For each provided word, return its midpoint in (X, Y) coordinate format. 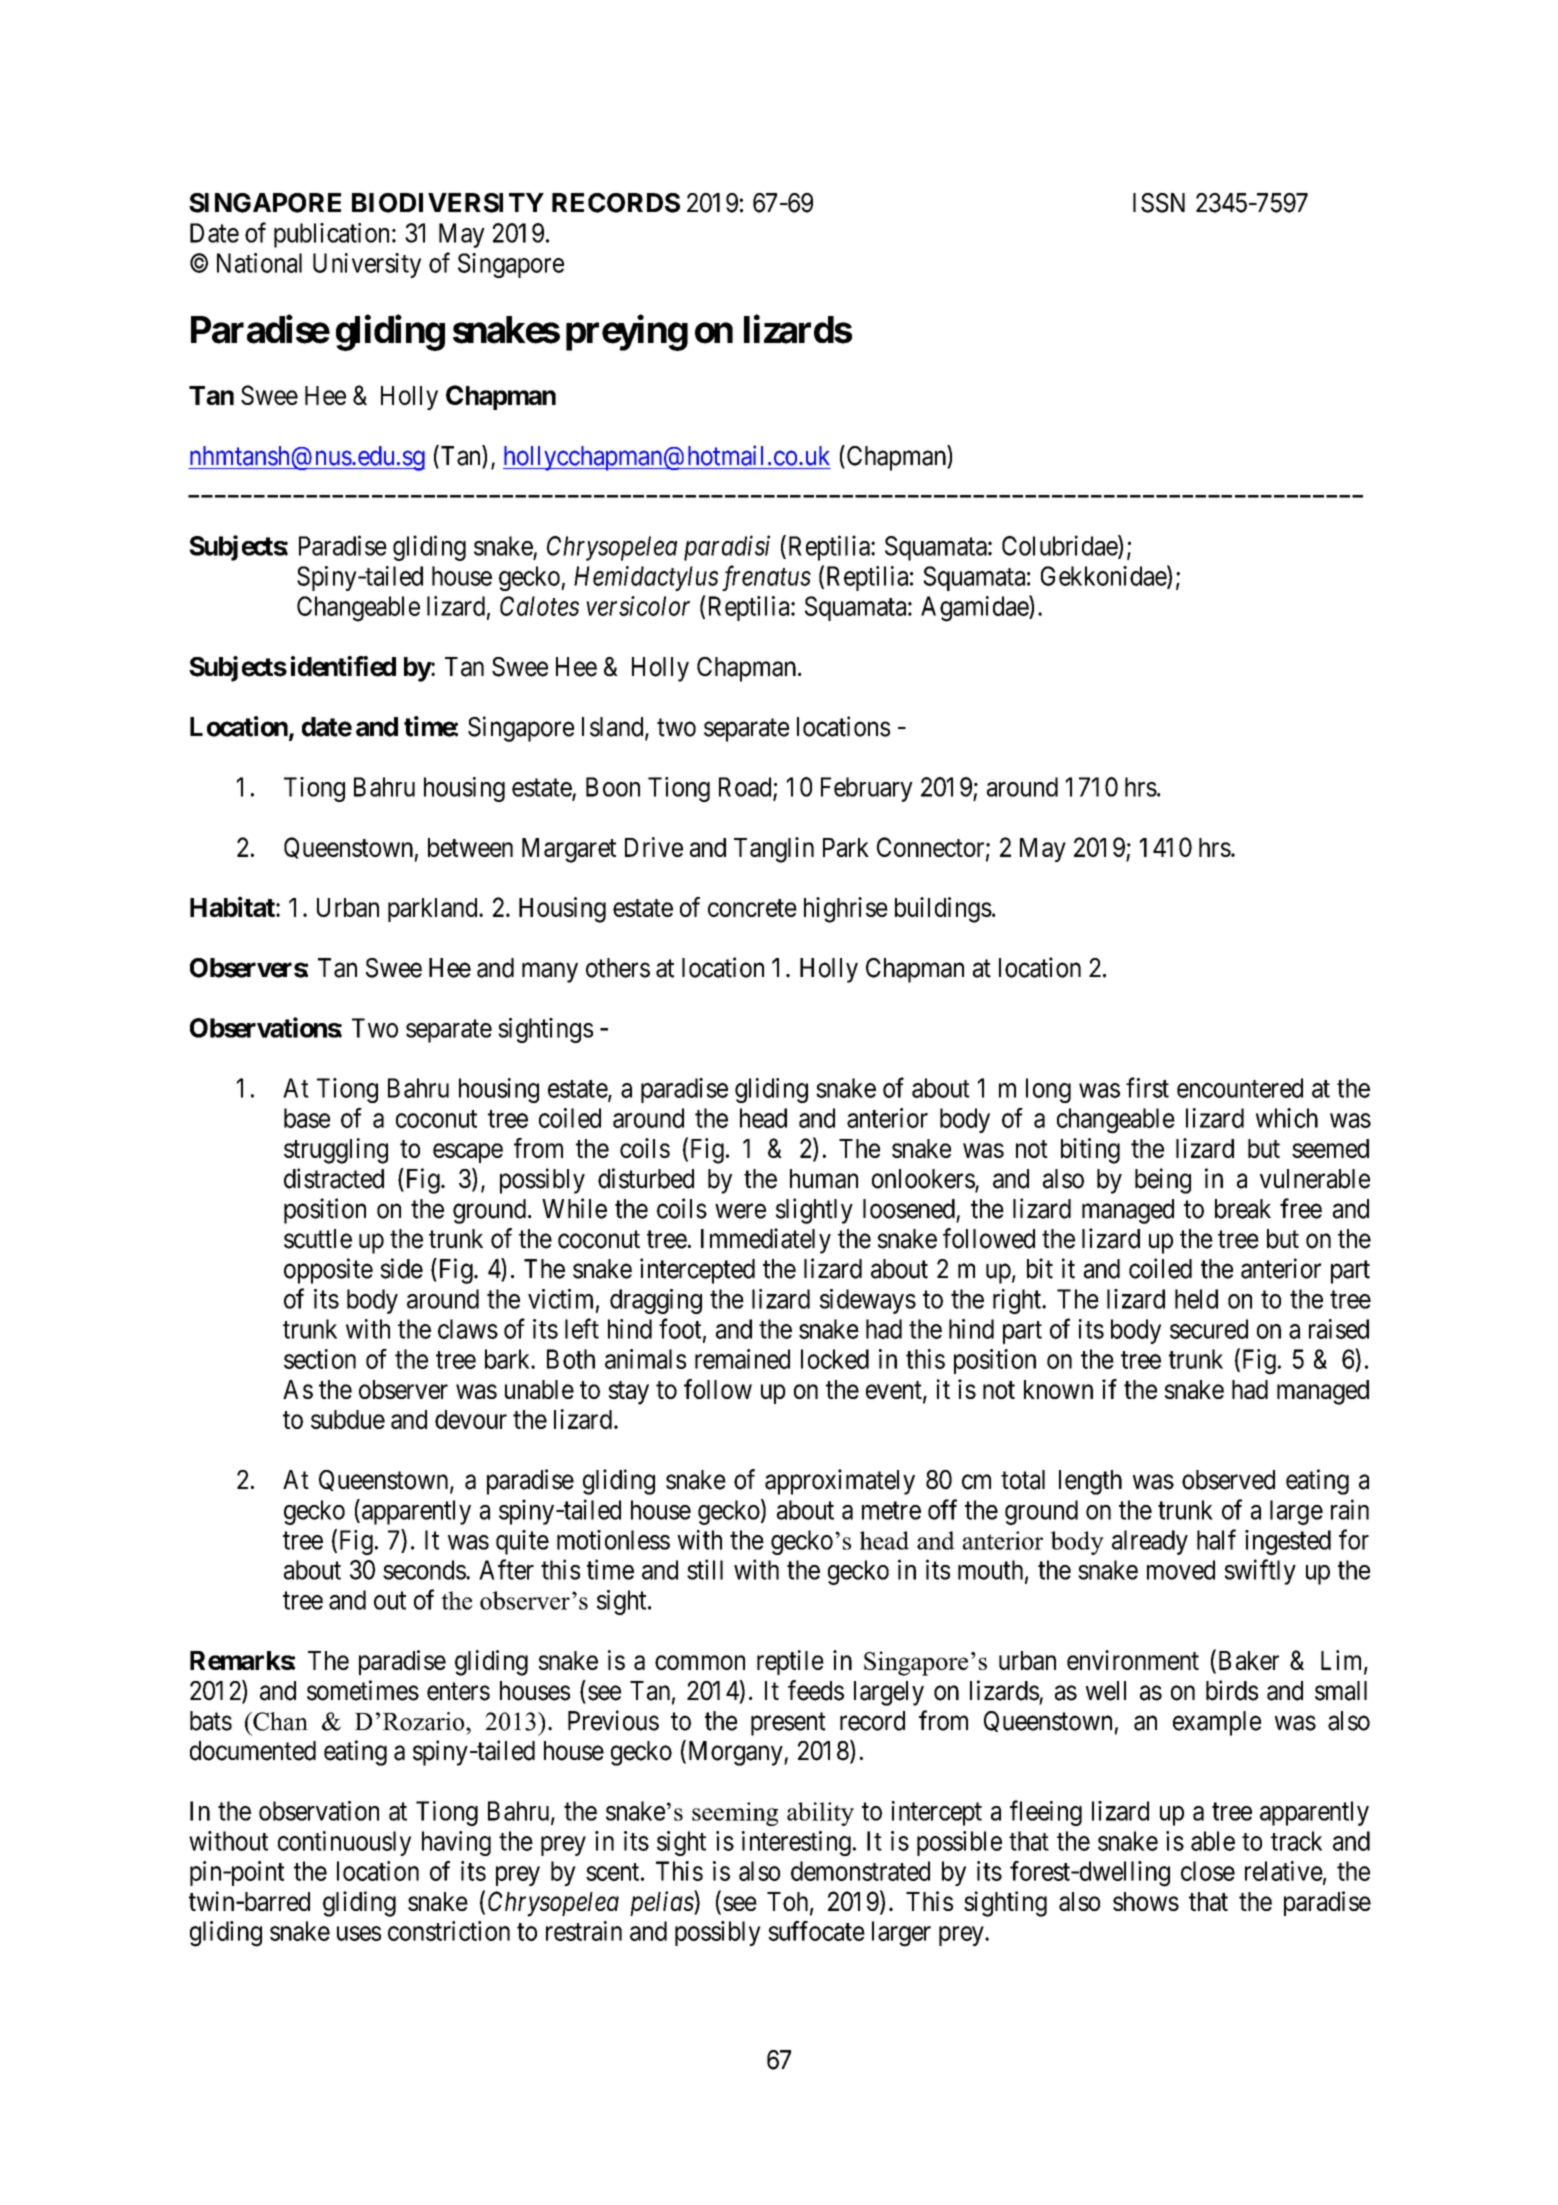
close (1208, 1871)
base (307, 1118)
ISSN (1159, 203)
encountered (1240, 1088)
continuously (344, 1843)
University (367, 265)
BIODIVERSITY (448, 203)
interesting (796, 1843)
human (824, 1179)
